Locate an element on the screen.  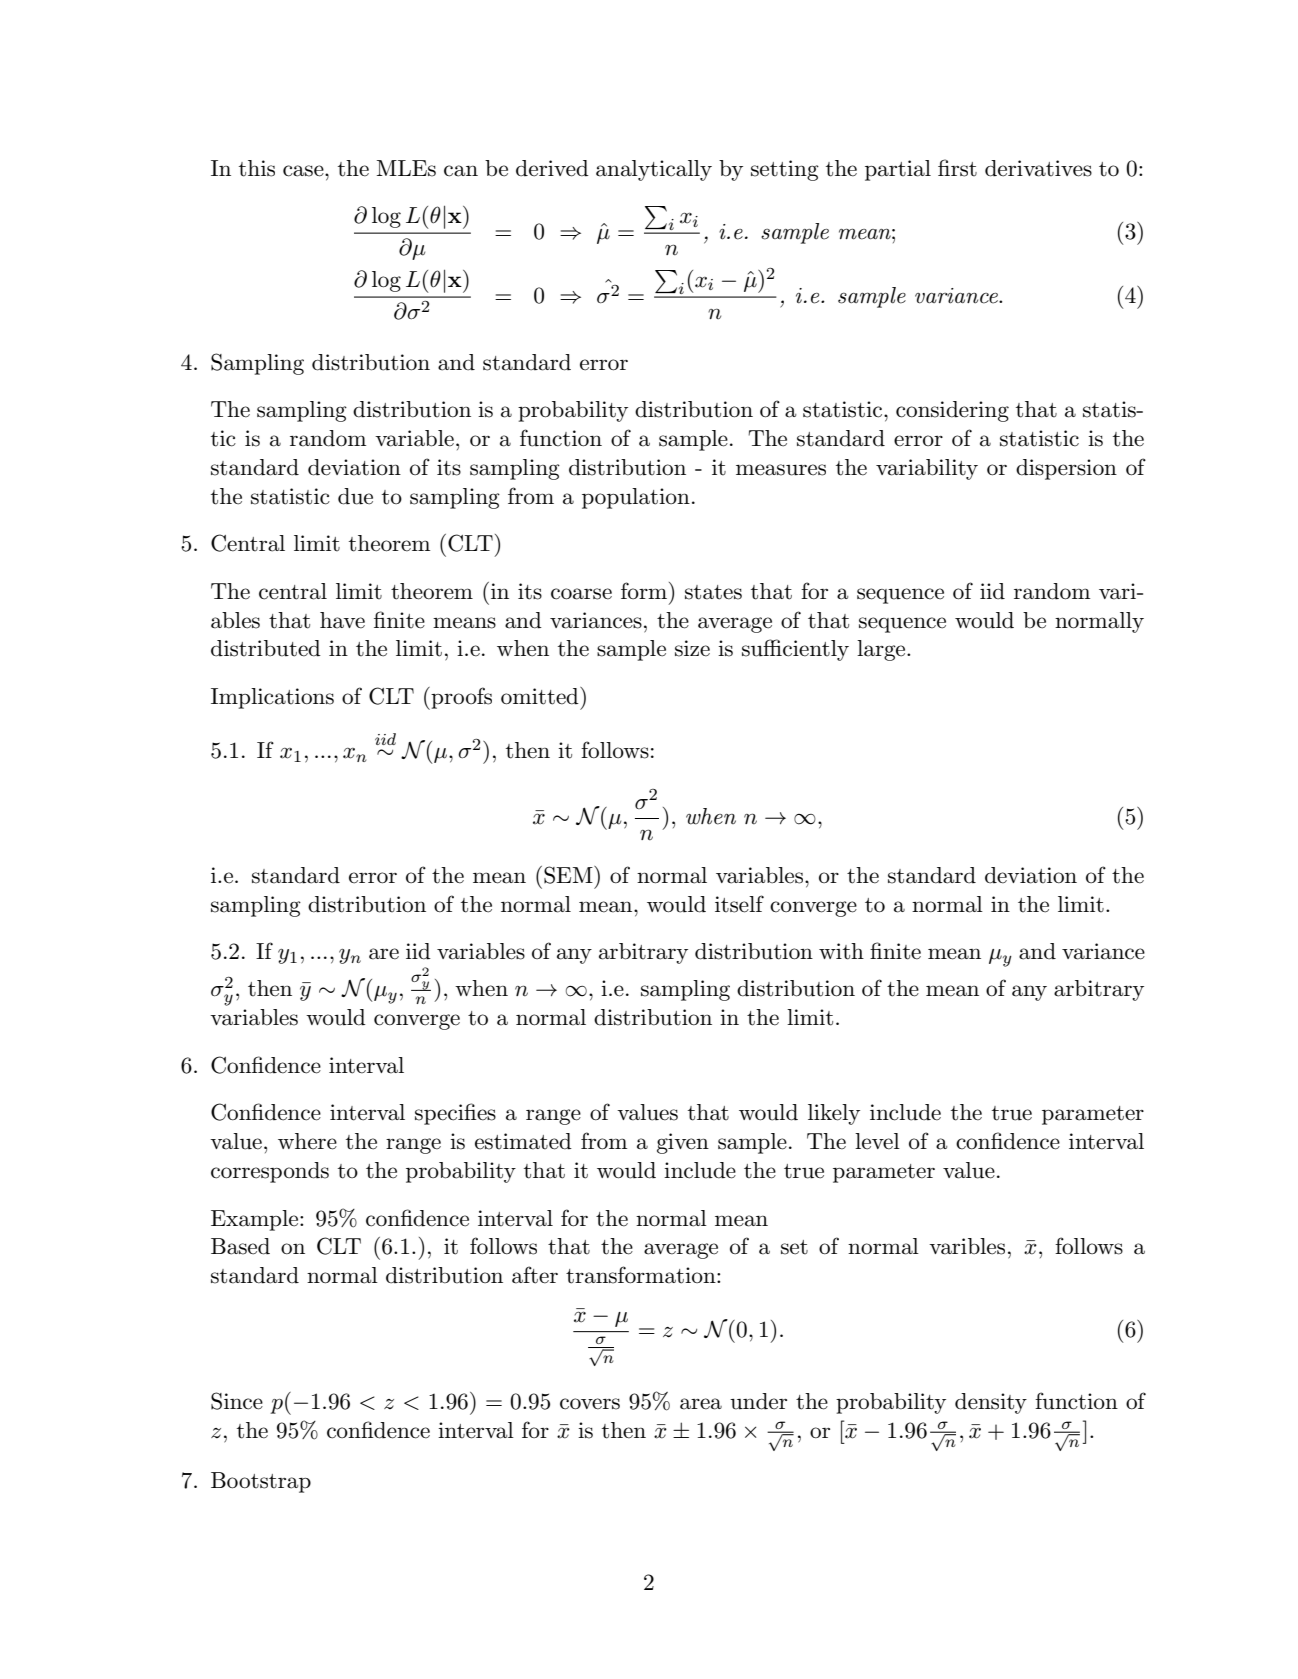
analytically is located at coordinates (654, 170).
